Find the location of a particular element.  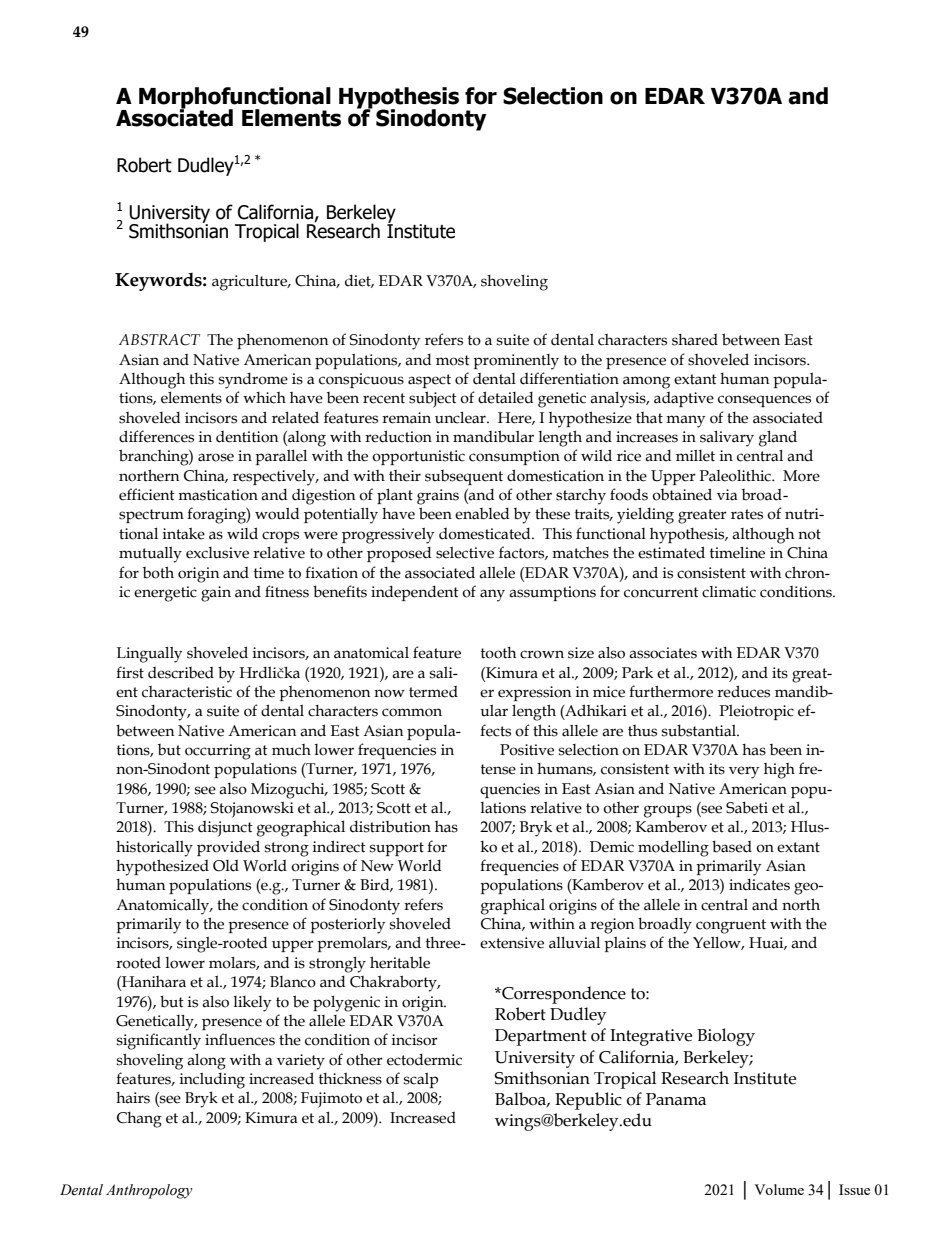

gain is located at coordinates (216, 594).
